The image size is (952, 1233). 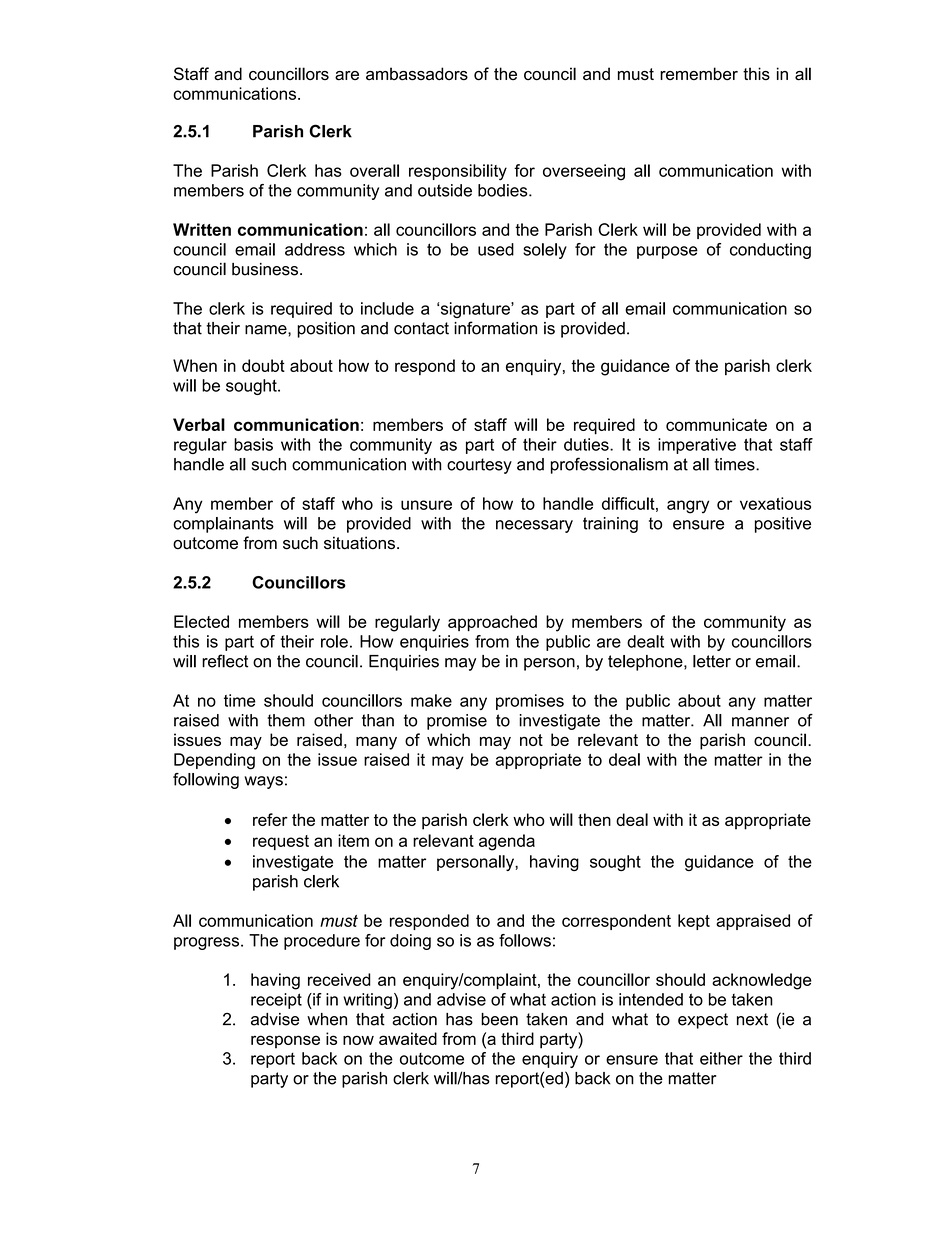 What do you see at coordinates (286, 720) in the screenshot?
I see `them` at bounding box center [286, 720].
